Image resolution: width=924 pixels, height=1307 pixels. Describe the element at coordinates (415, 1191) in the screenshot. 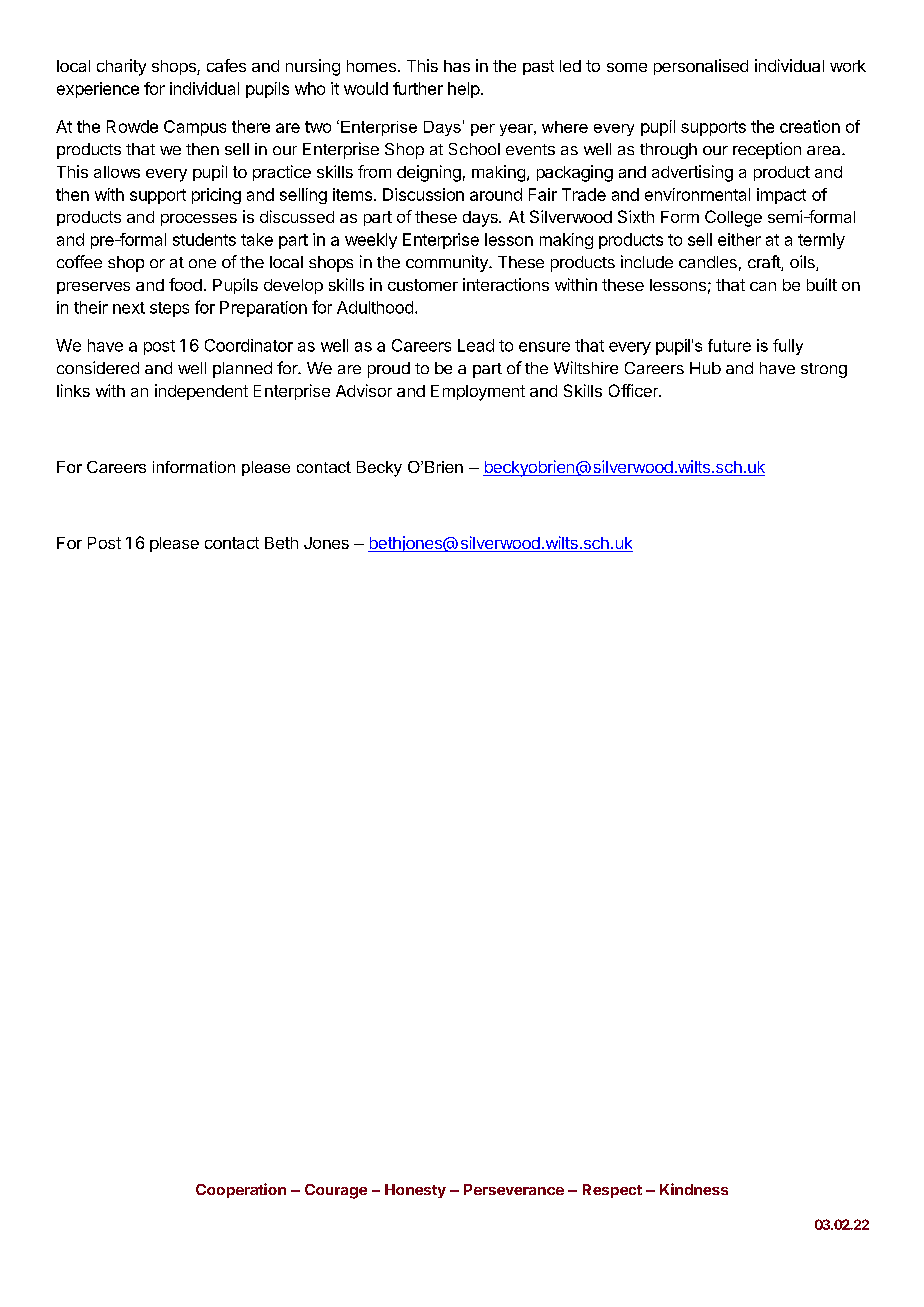

I see `Honesty` at that location.
